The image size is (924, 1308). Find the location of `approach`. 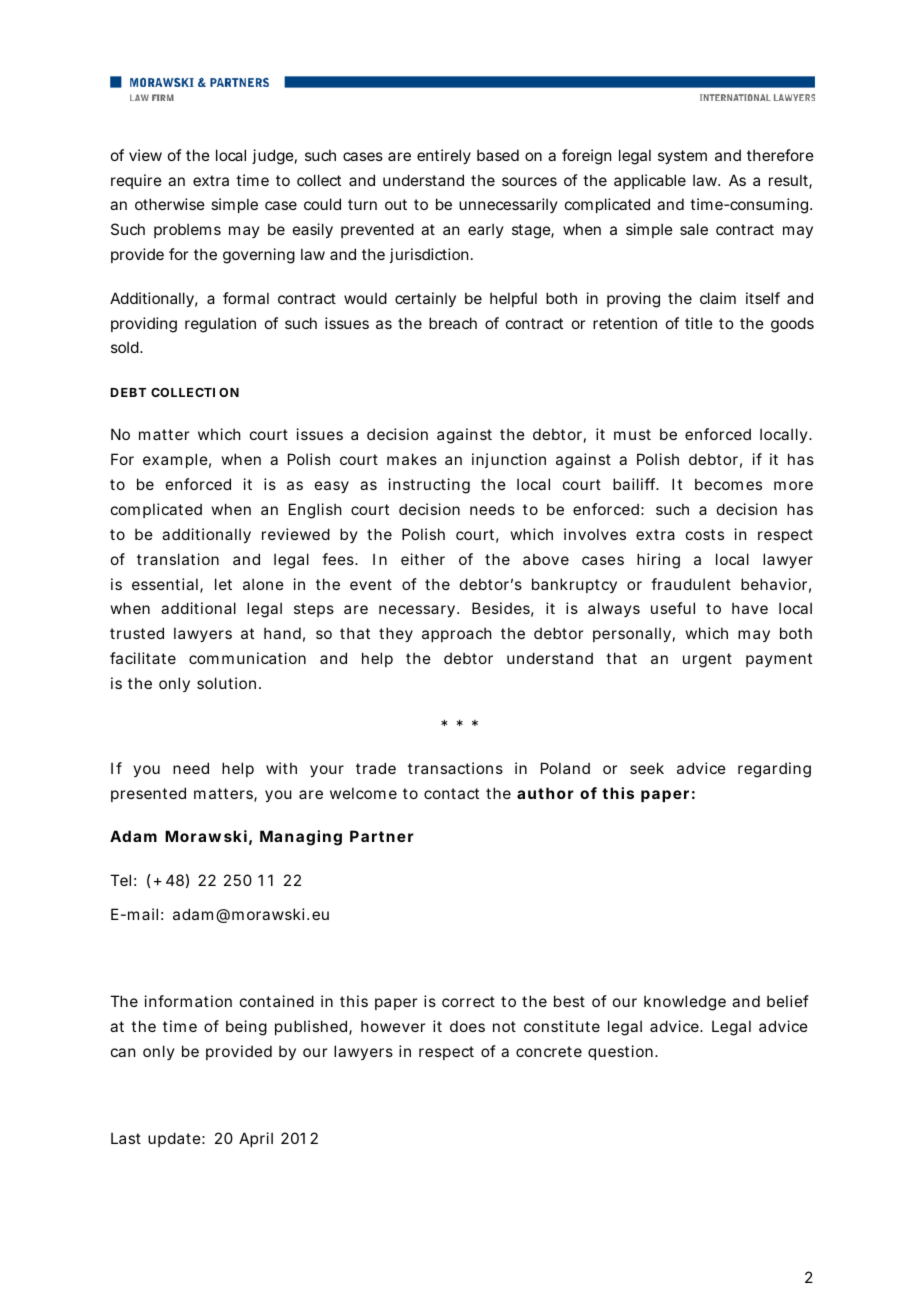

approach is located at coordinates (457, 634).
